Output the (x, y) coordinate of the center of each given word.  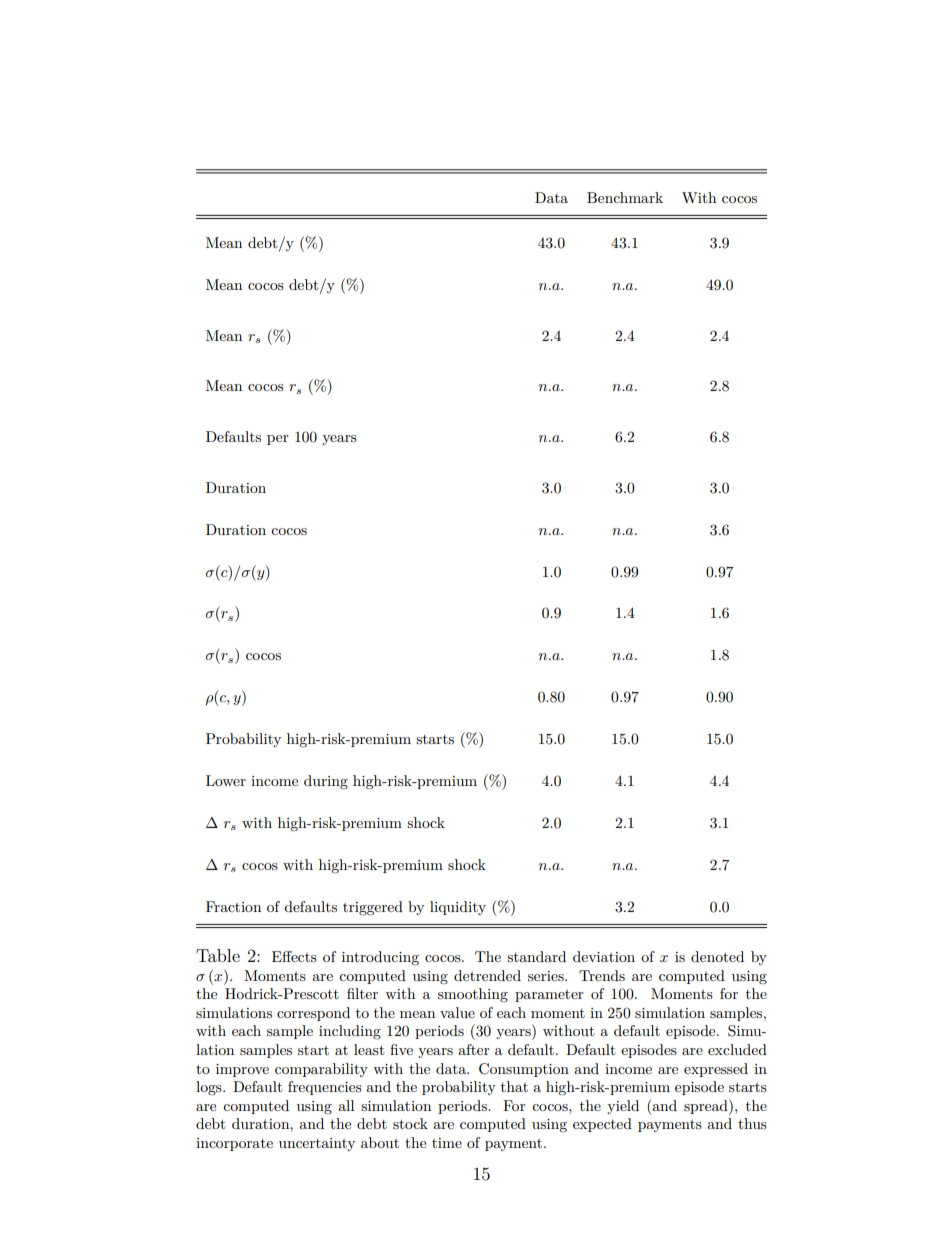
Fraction (233, 906)
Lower (226, 780)
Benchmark (625, 197)
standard (536, 956)
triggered (373, 908)
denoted (717, 956)
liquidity (458, 908)
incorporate (234, 1144)
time (447, 1143)
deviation (604, 956)
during (326, 782)
